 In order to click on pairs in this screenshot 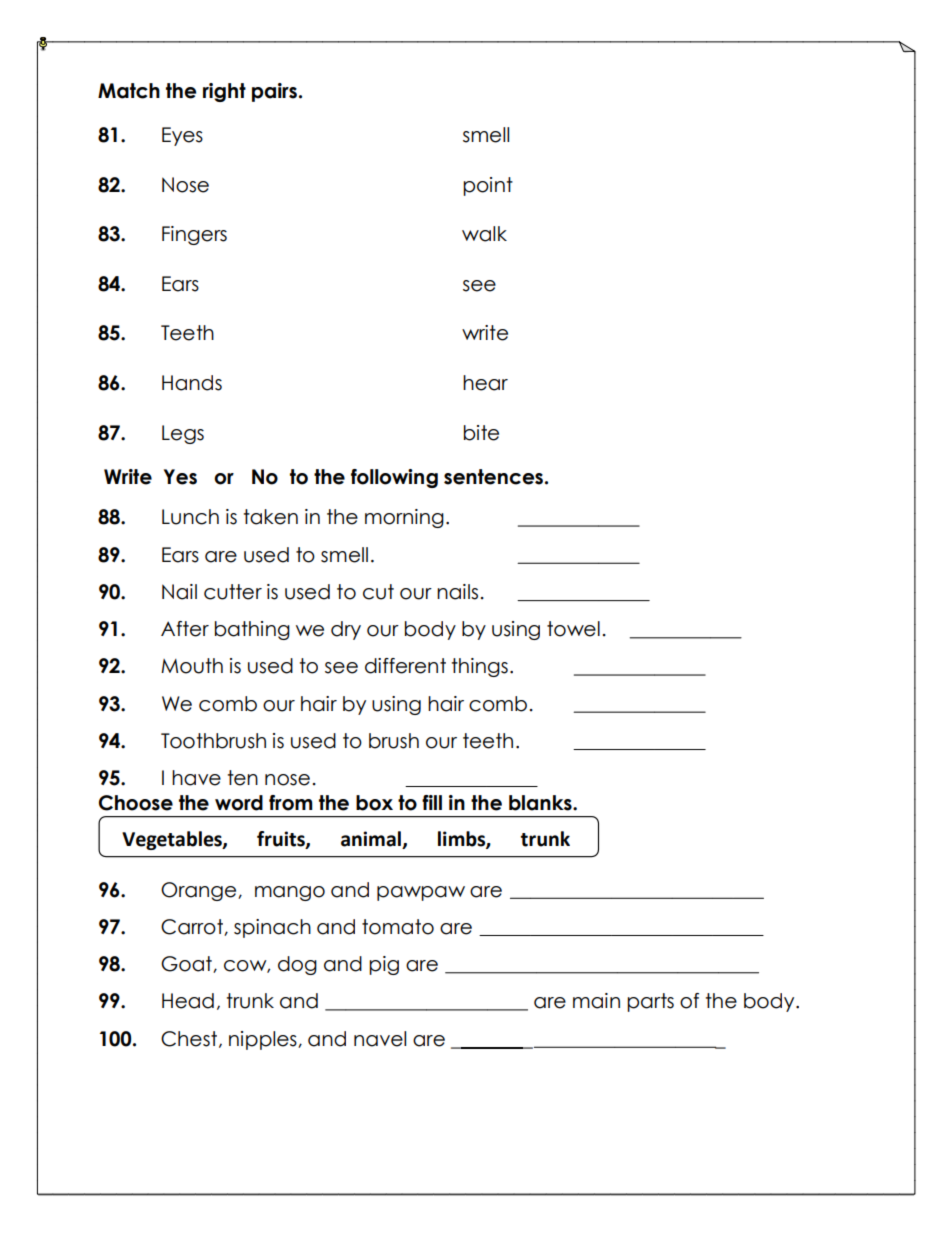, I will do `click(276, 92)`.
